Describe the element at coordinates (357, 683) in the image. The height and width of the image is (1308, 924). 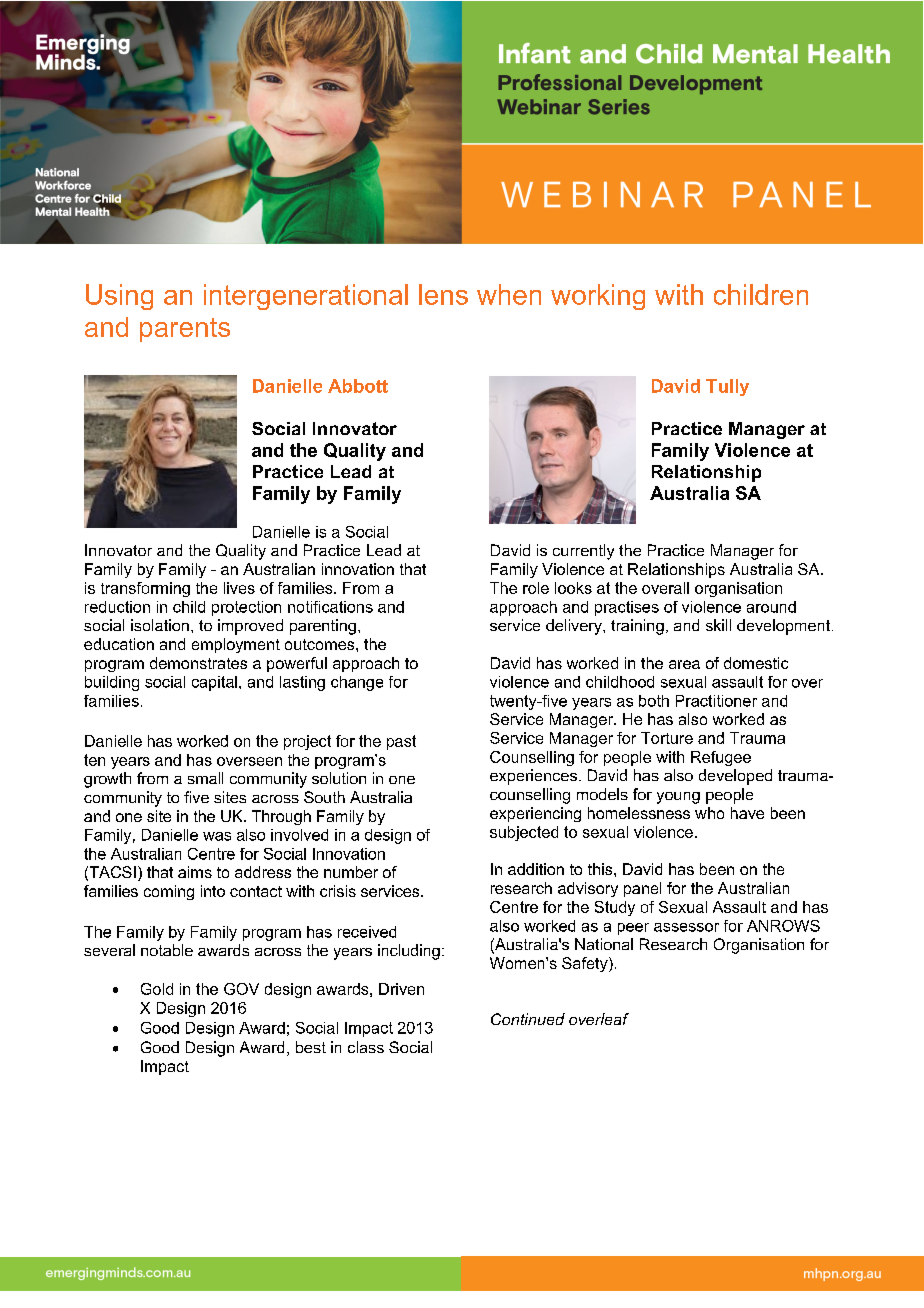
I see `change` at that location.
